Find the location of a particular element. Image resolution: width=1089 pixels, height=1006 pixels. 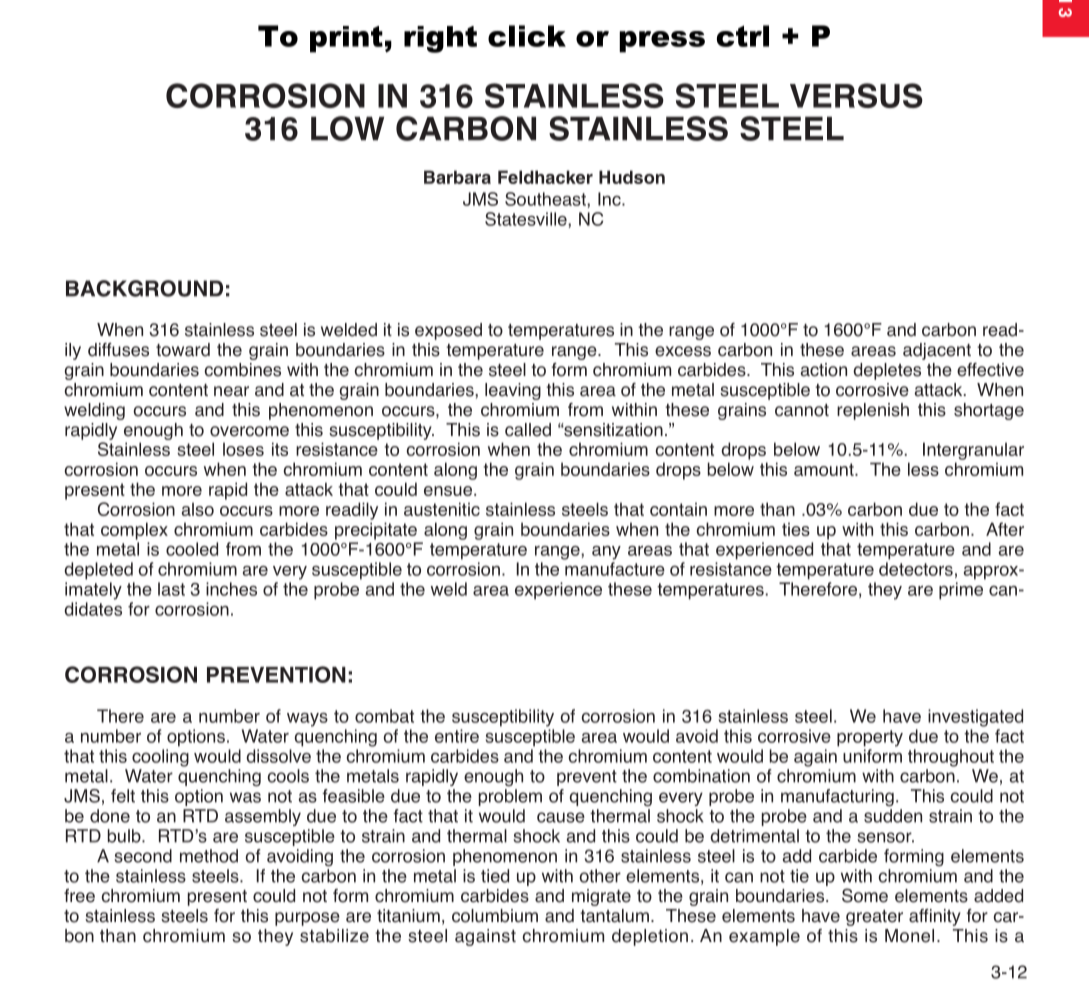

also is located at coordinates (198, 509).
